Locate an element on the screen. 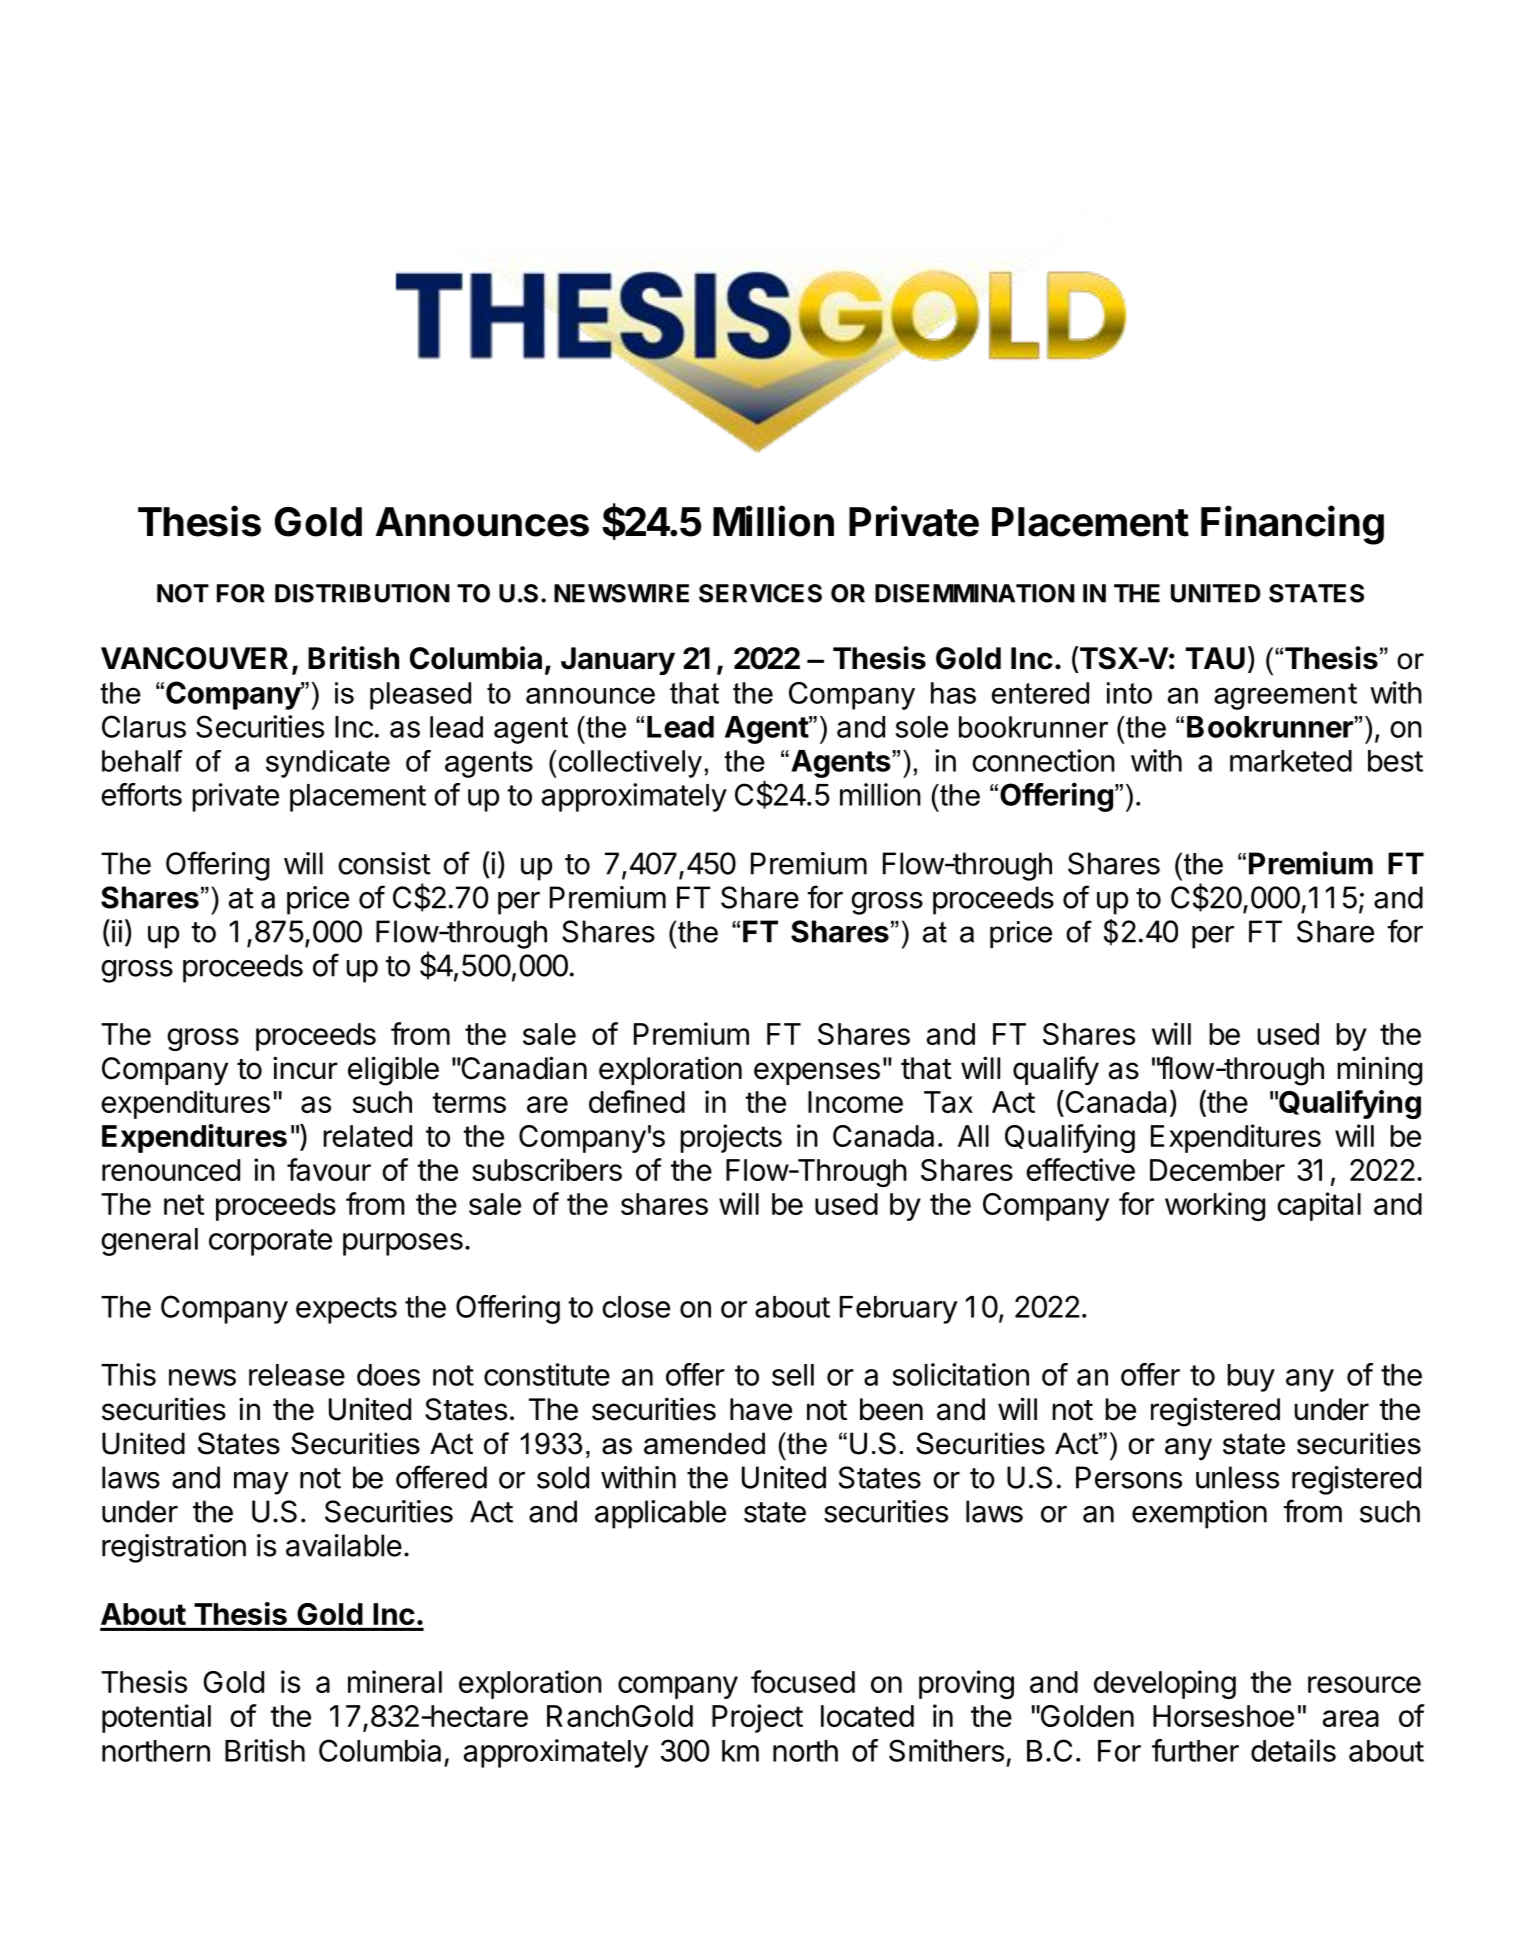  Income is located at coordinates (855, 1102).
